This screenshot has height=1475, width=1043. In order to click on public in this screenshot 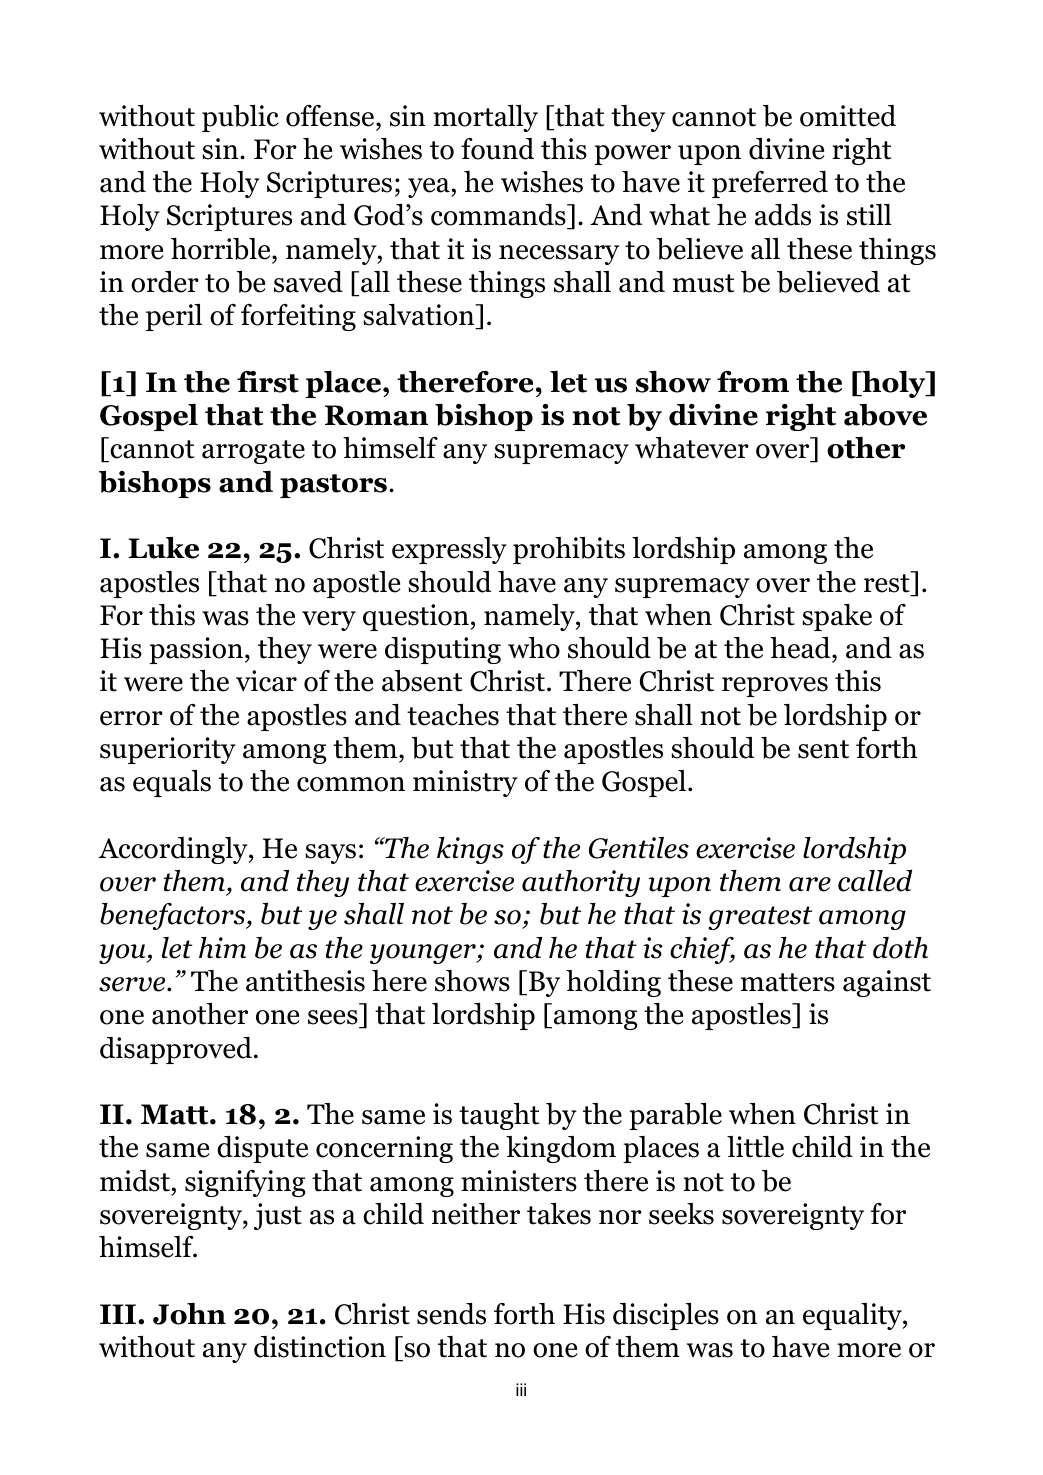, I will do `click(240, 118)`.
